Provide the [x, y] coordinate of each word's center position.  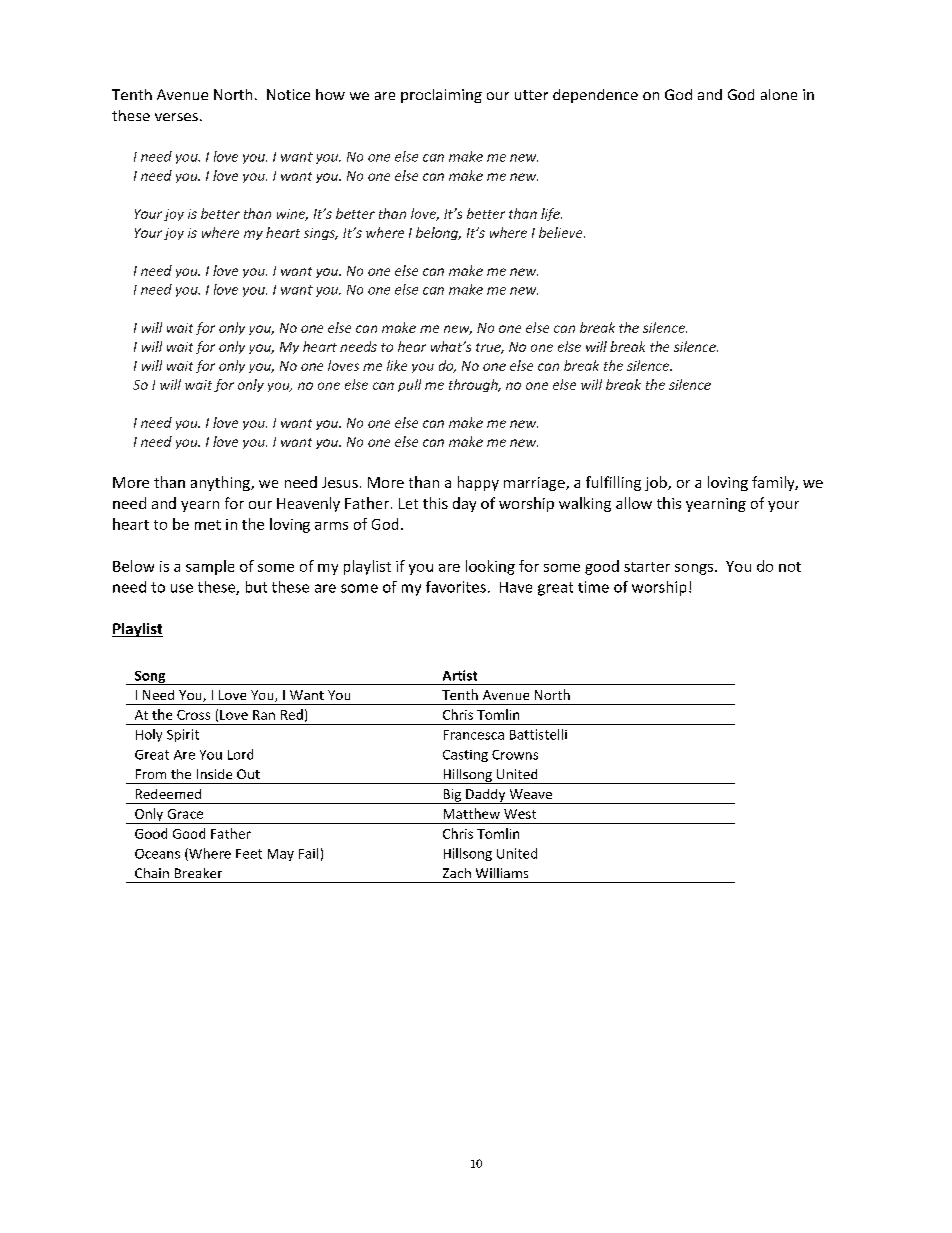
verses [176, 117]
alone [779, 94]
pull [409, 385]
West [520, 814]
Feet [249, 854]
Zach [457, 873]
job [657, 483]
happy [478, 483]
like [397, 365]
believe [562, 232]
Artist [460, 675]
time [593, 587]
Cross [193, 715]
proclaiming [441, 96]
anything [221, 483]
